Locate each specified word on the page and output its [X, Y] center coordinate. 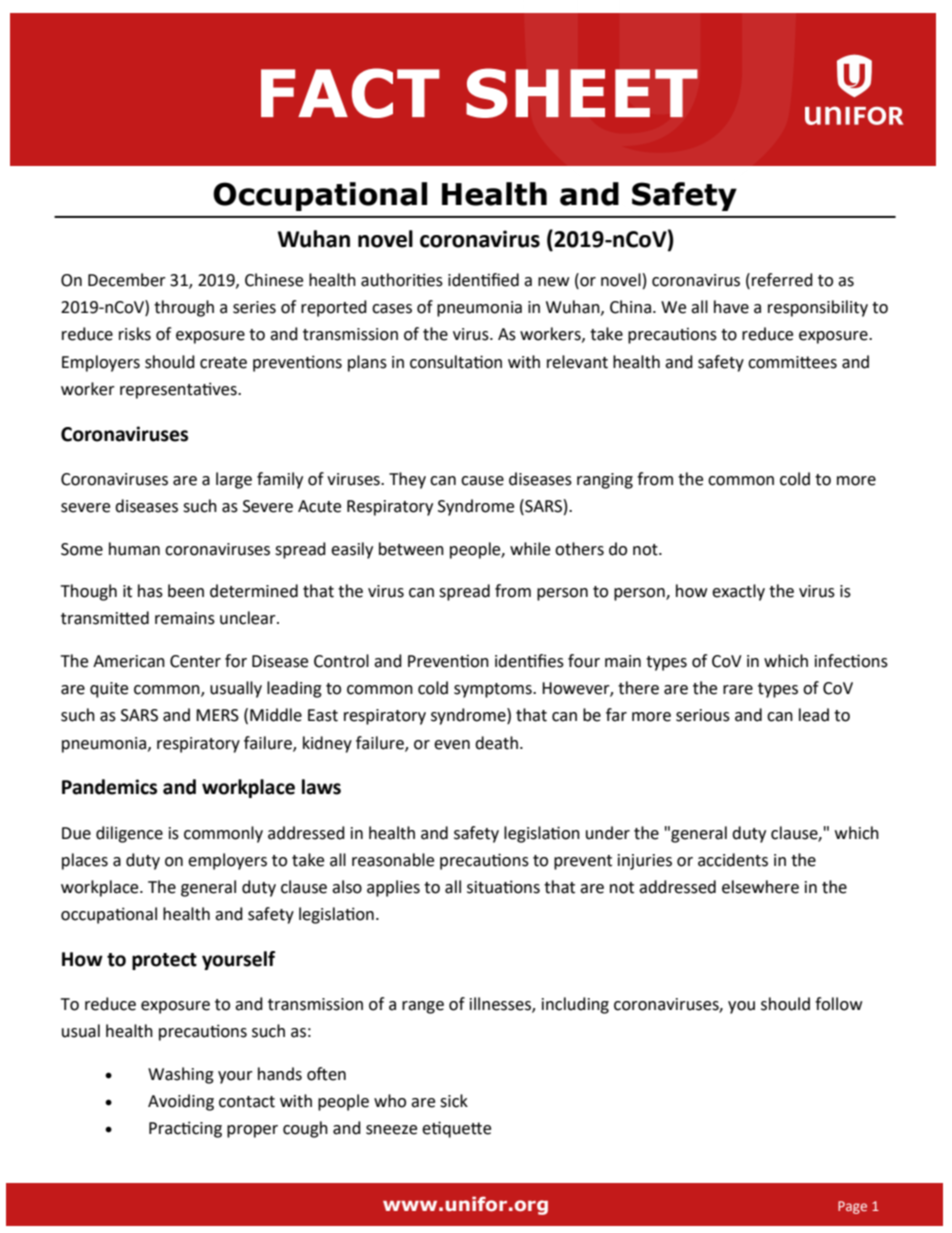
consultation [456, 362]
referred [782, 280]
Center [195, 661]
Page [852, 1207]
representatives [179, 390]
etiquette [456, 1129]
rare [738, 690]
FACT [350, 93]
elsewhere [760, 887]
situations [503, 887]
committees [792, 362]
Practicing [185, 1129]
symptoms [494, 690]
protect [164, 961]
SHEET [582, 93]
